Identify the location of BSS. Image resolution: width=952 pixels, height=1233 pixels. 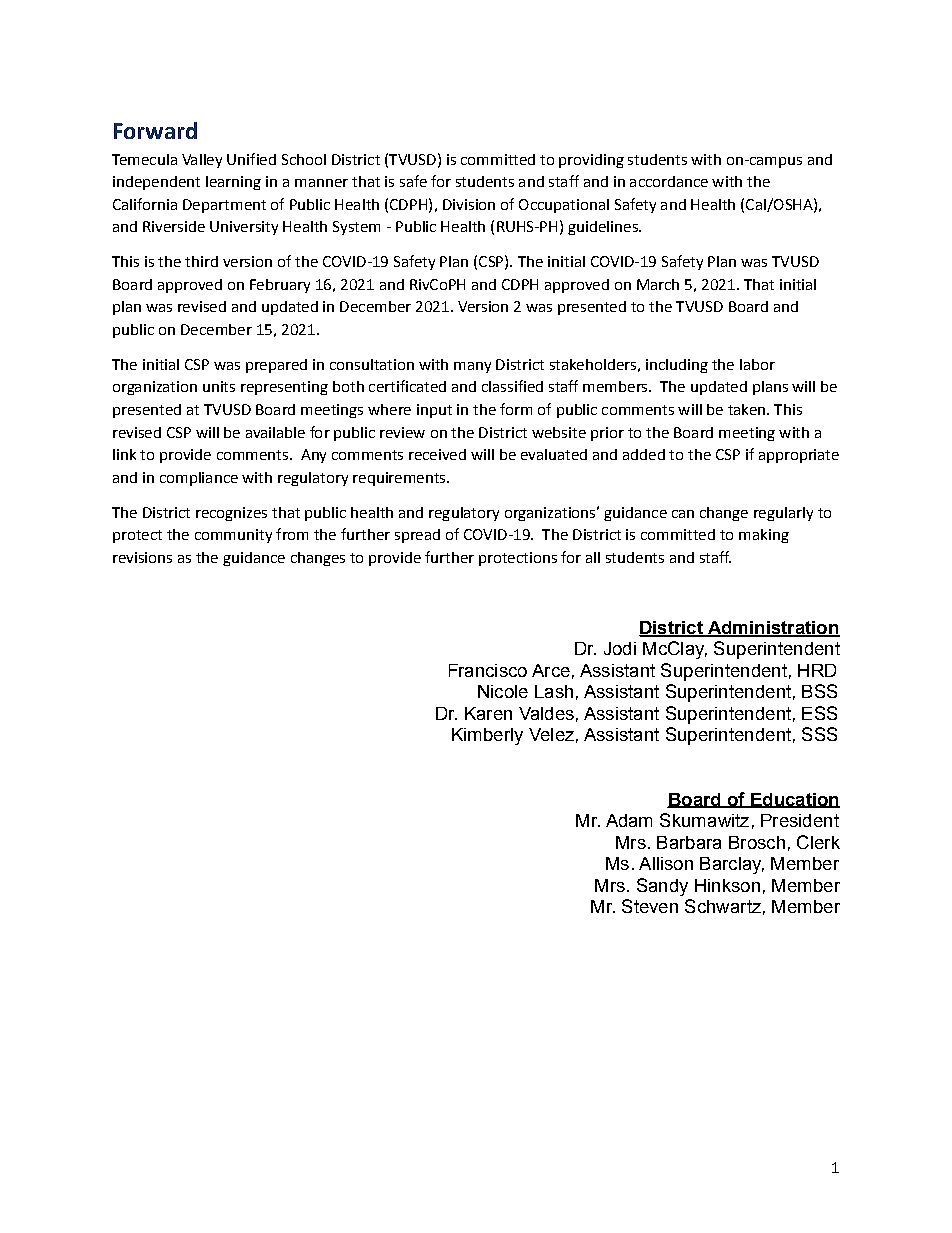
(819, 691).
